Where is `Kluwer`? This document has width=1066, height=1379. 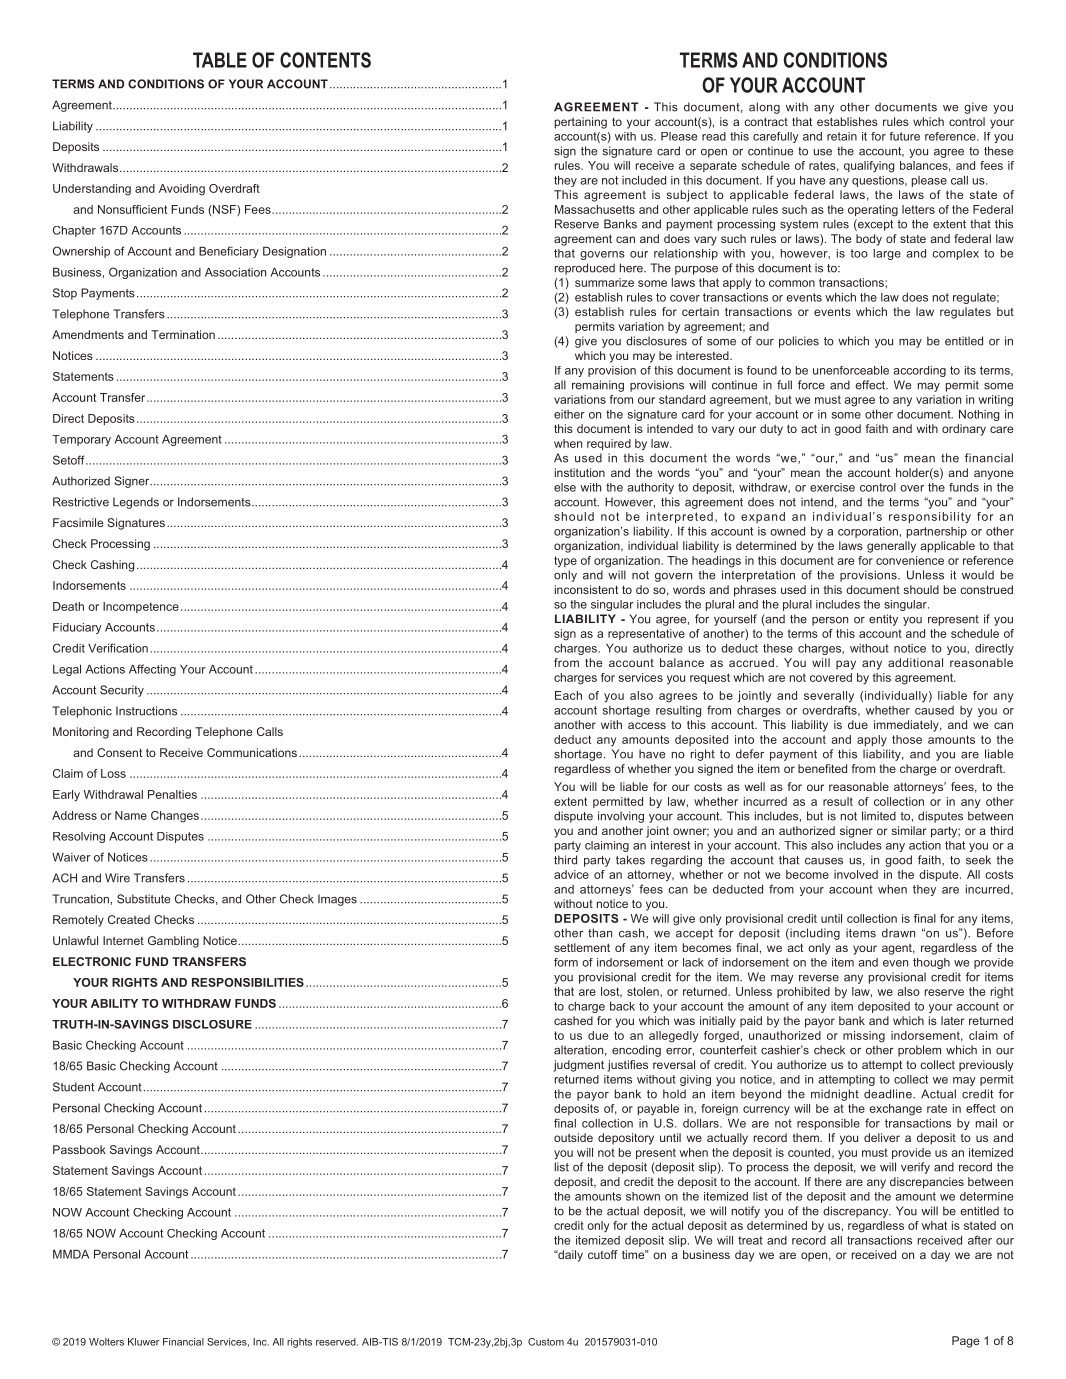
Kluwer is located at coordinates (143, 1342).
